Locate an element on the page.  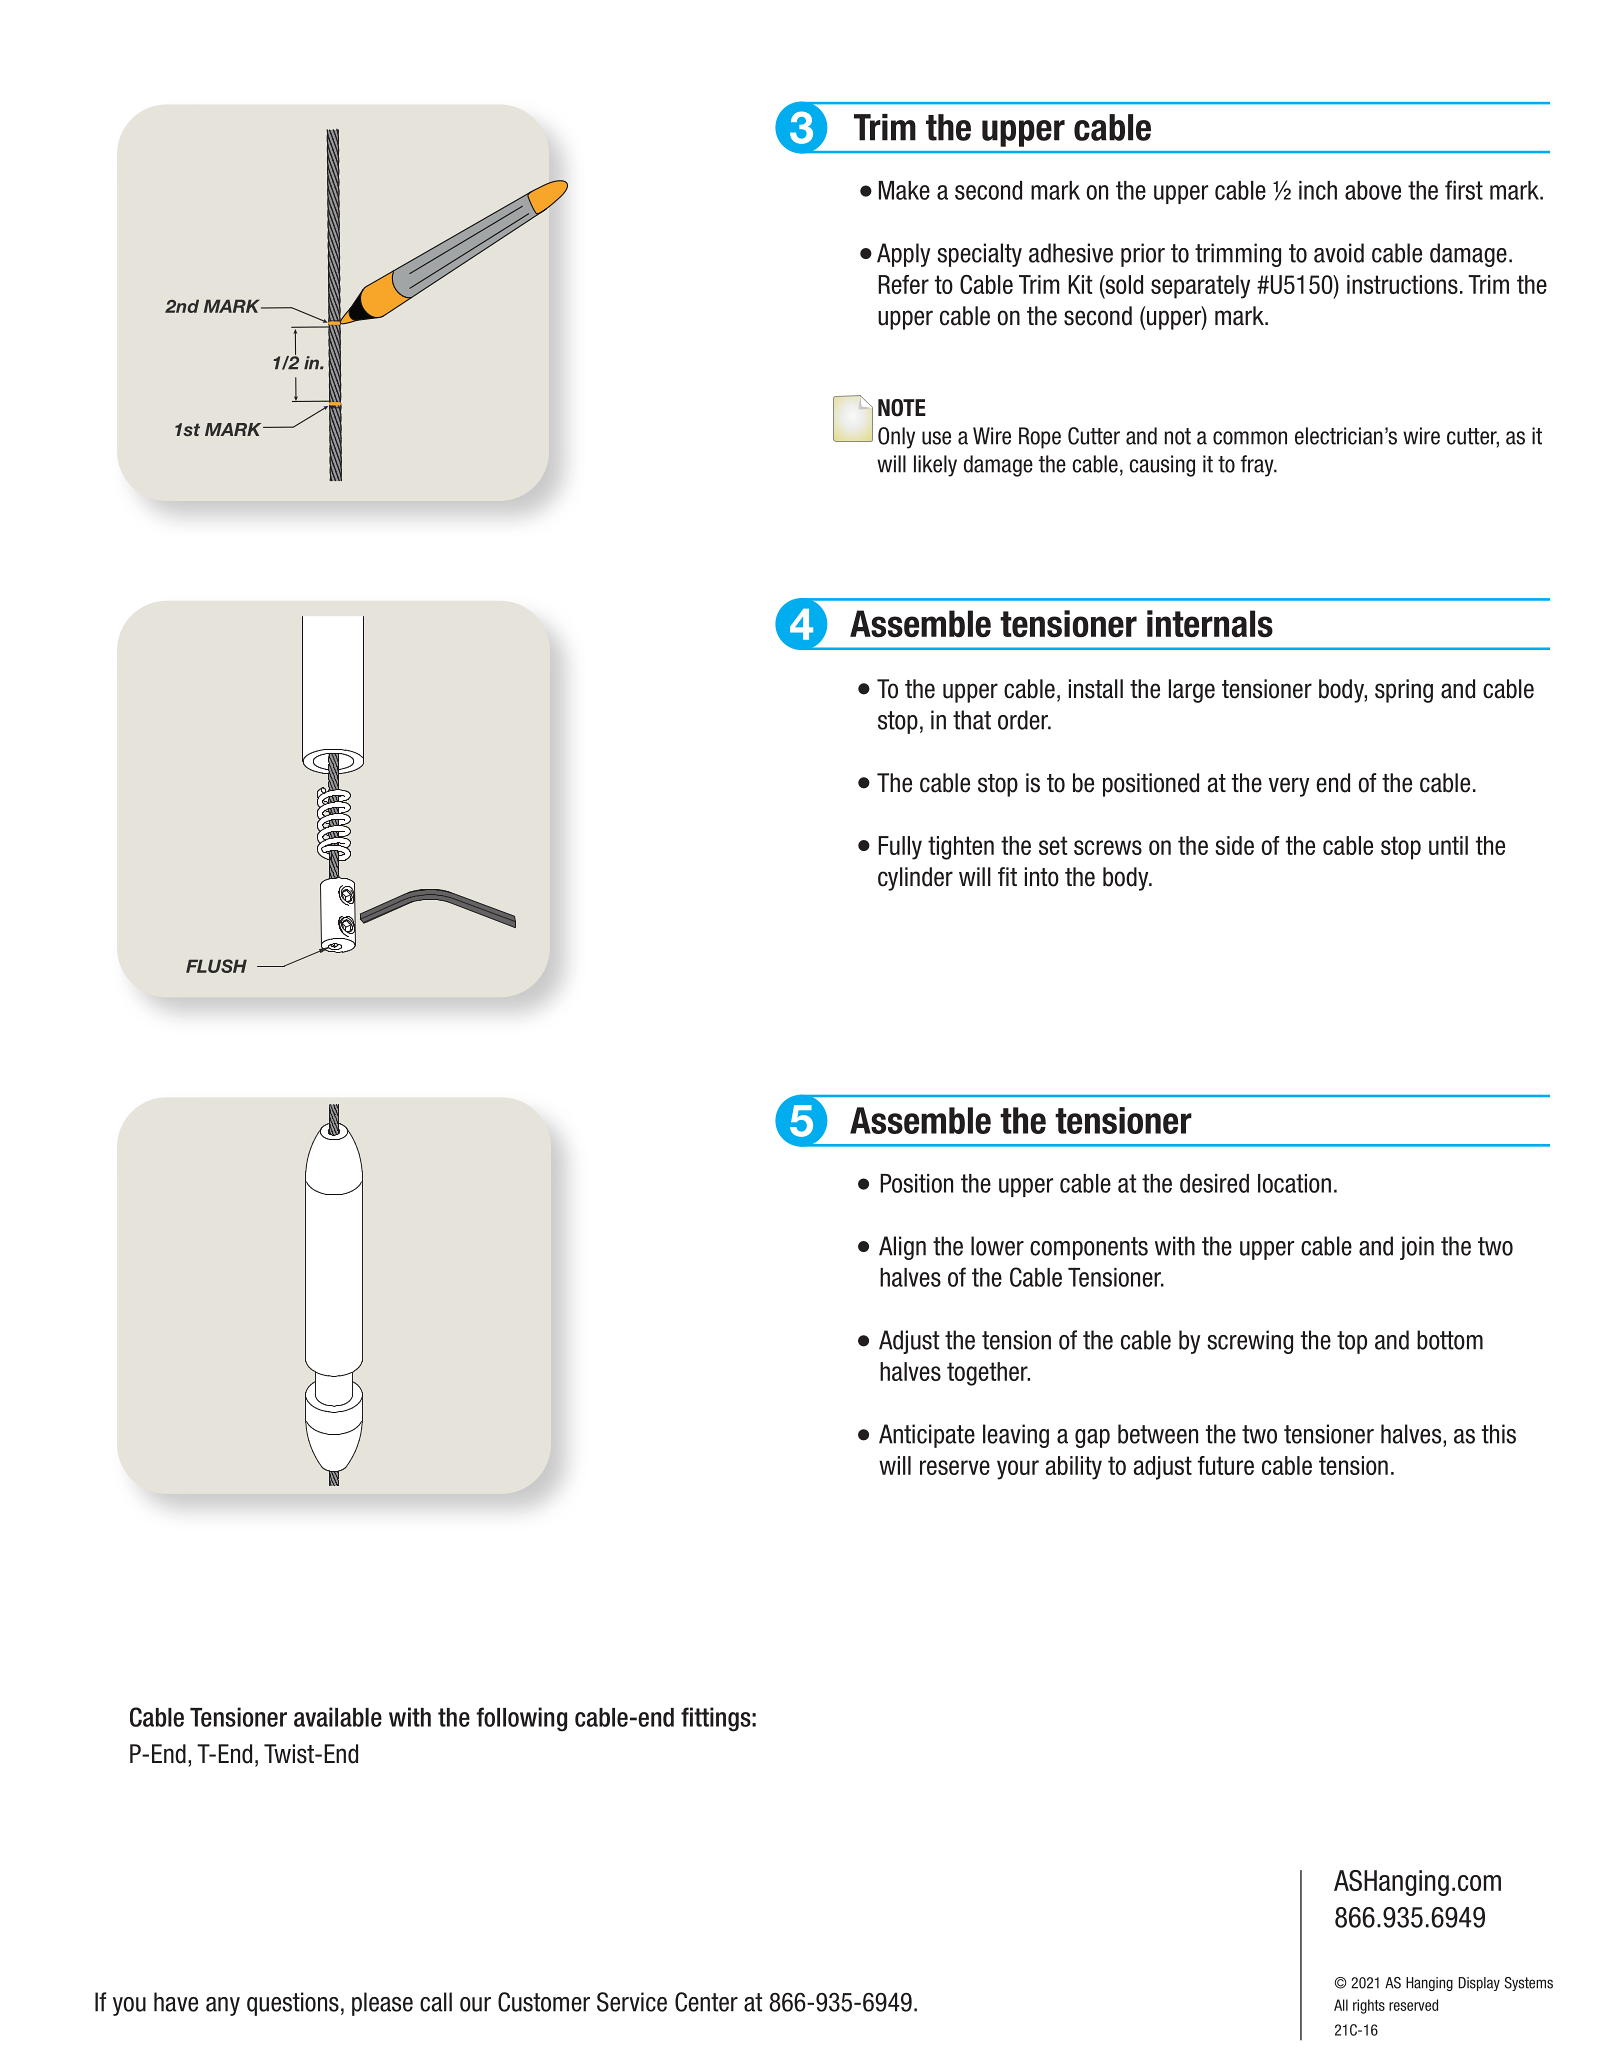
rights is located at coordinates (1369, 2006).
